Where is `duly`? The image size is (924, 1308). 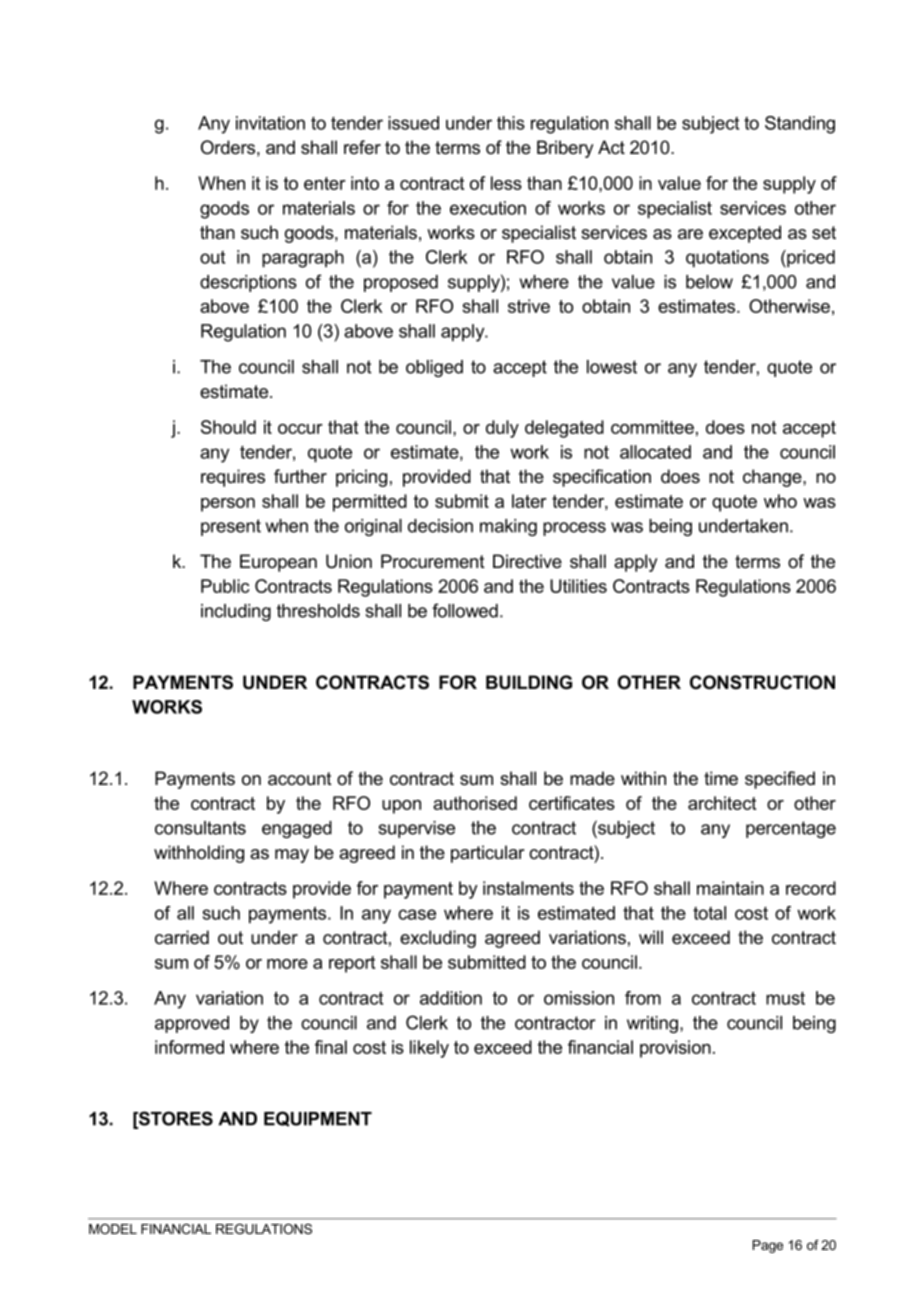
duly is located at coordinates (502, 429).
